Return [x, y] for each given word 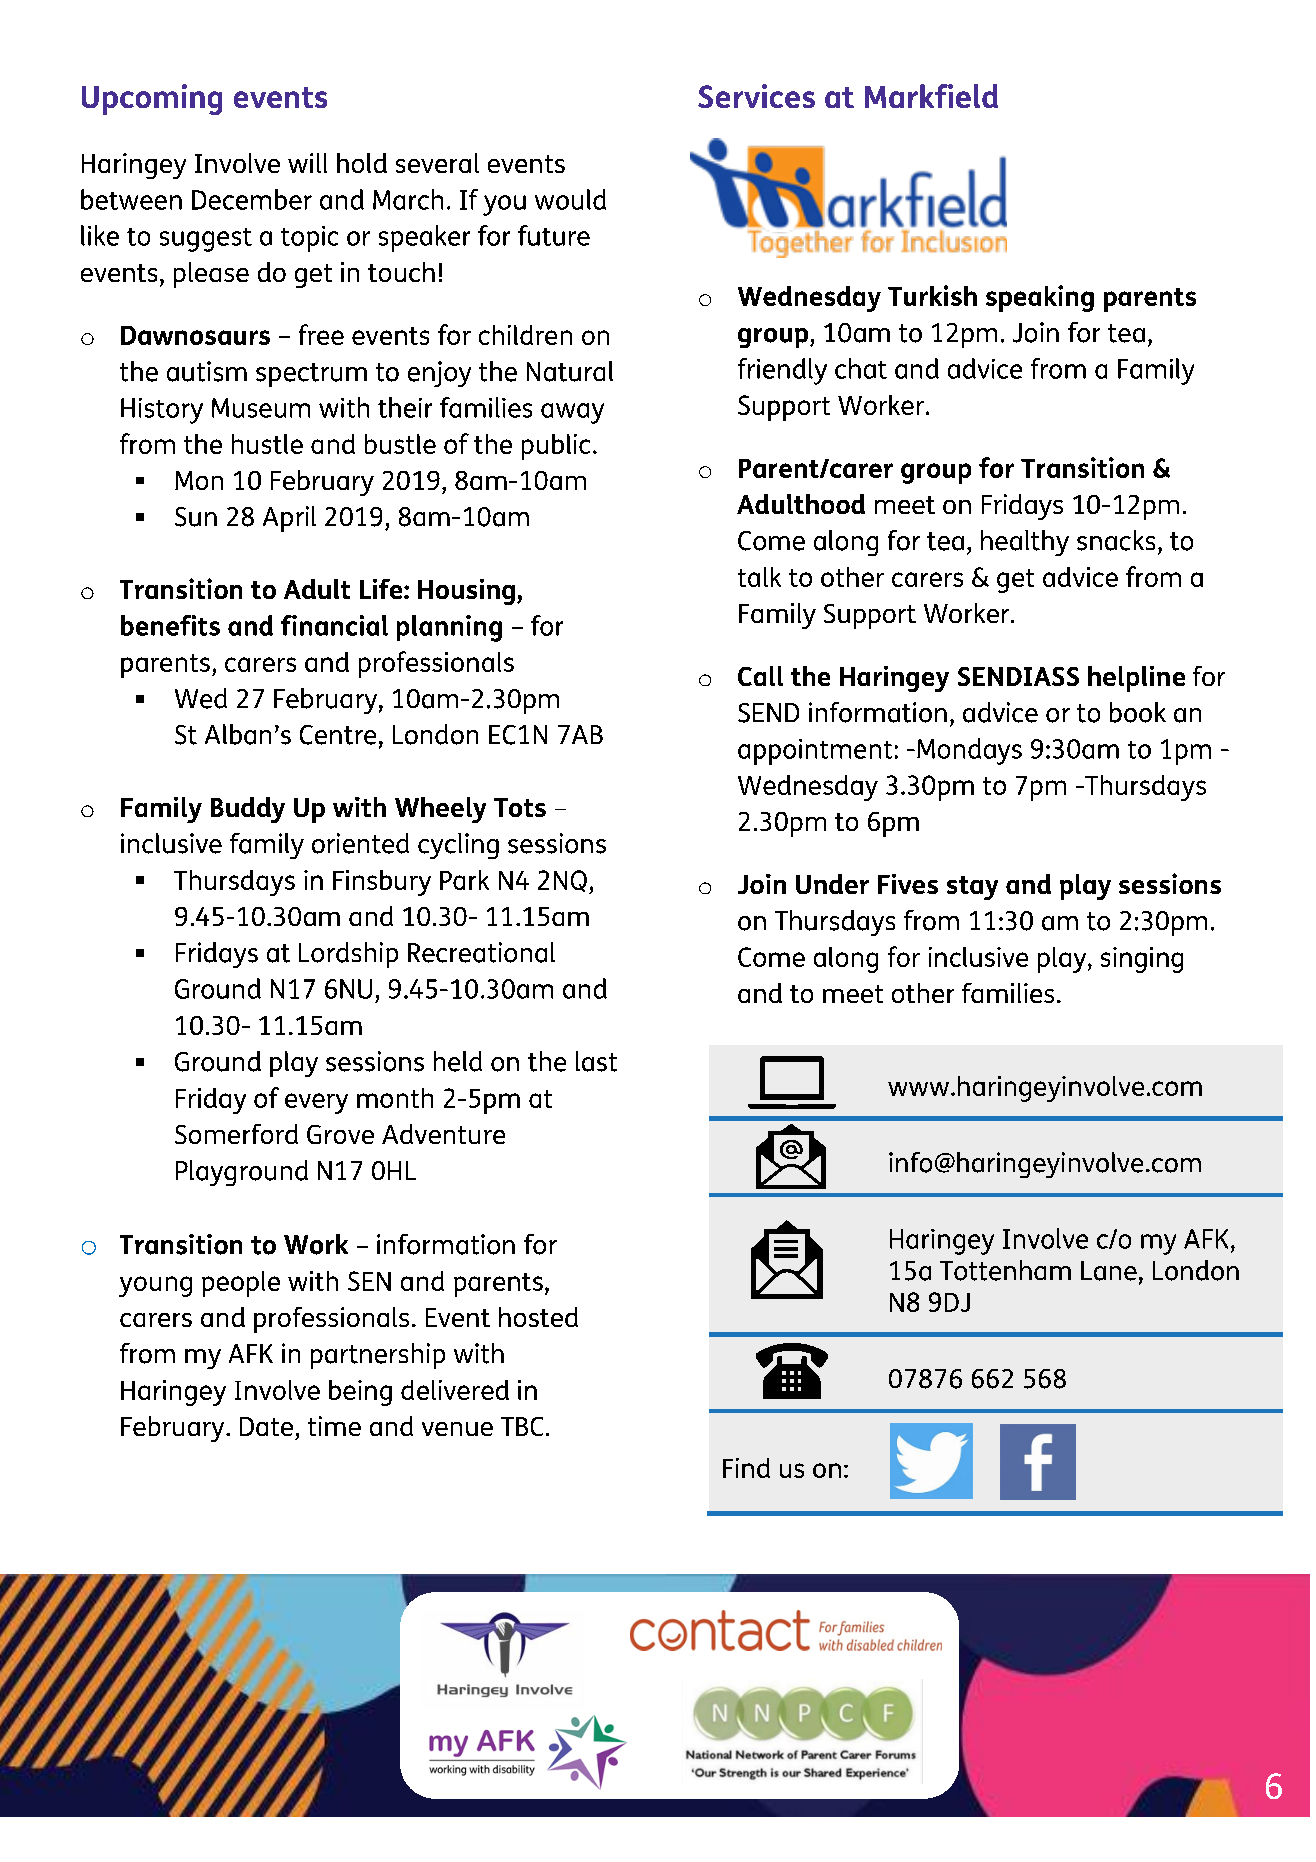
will [307, 163]
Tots [520, 807]
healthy [1025, 543]
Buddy [248, 810]
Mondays [969, 751]
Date [266, 1426]
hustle [267, 444]
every [316, 1103]
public [556, 447]
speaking [1040, 298]
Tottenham [1005, 1270]
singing [1142, 960]
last [596, 1061]
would [570, 199]
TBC [522, 1426]
